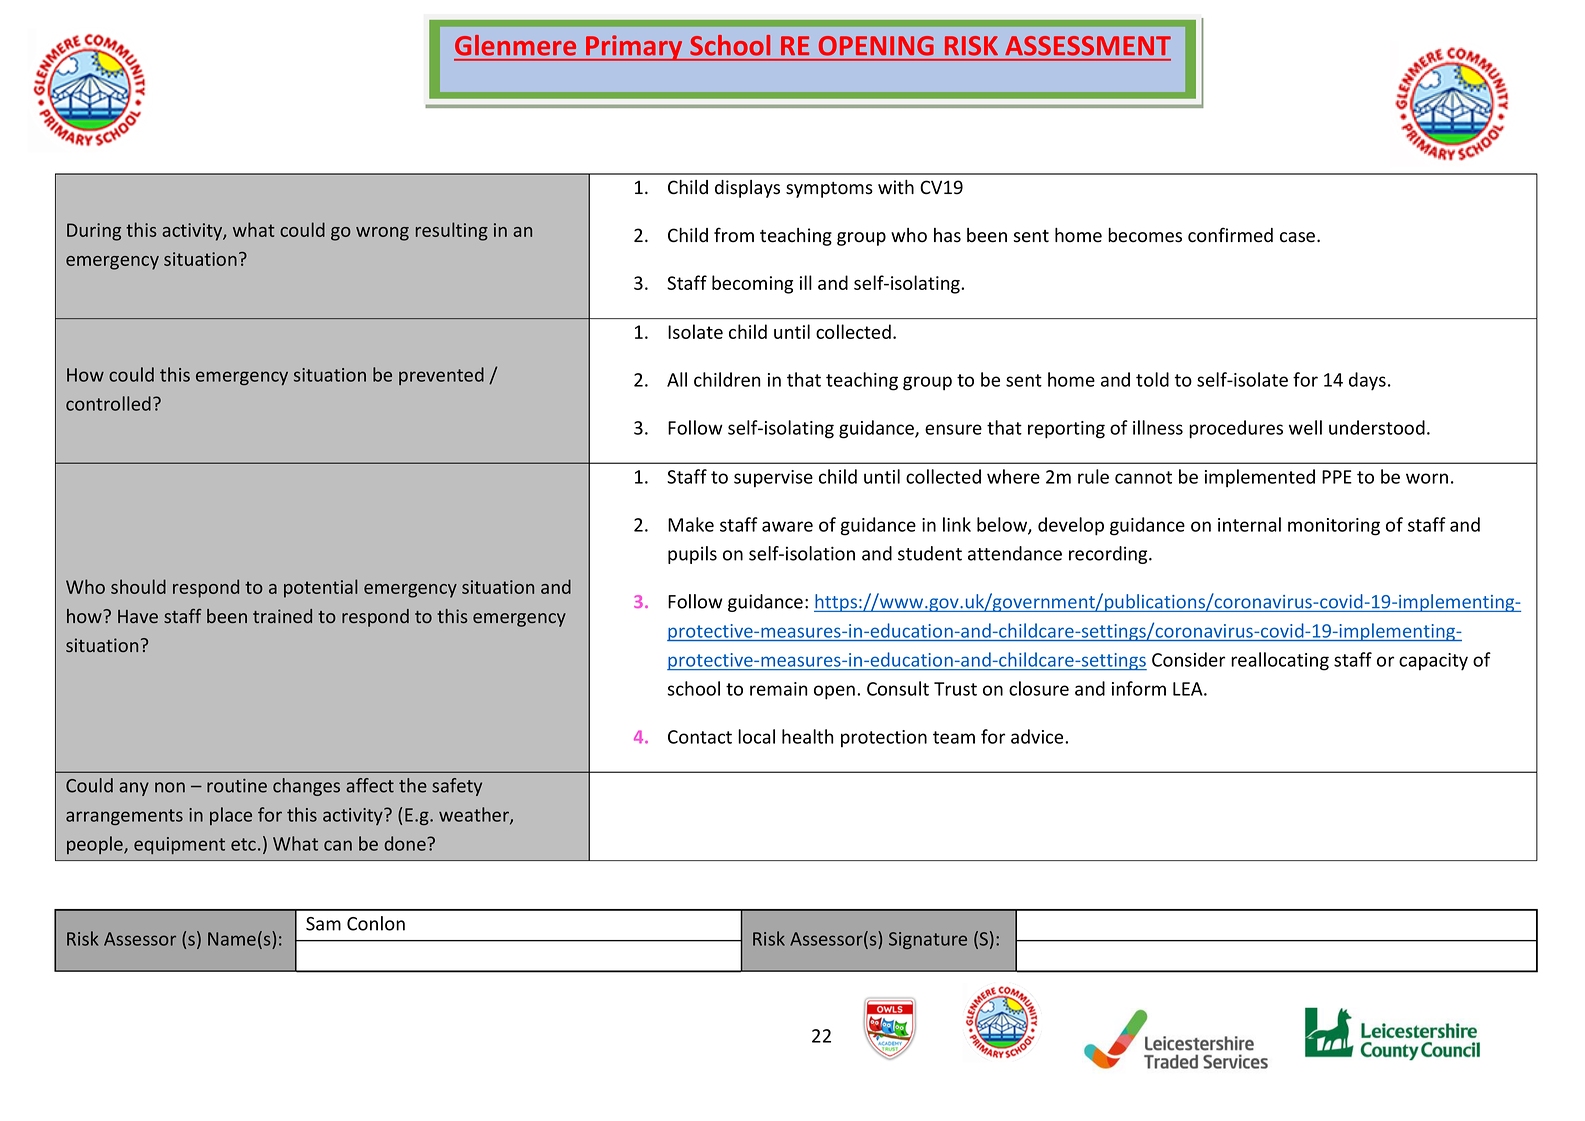 Image resolution: width=1585 pixels, height=1121 pixels. What do you see at coordinates (928, 940) in the screenshot?
I see `Signature` at bounding box center [928, 940].
